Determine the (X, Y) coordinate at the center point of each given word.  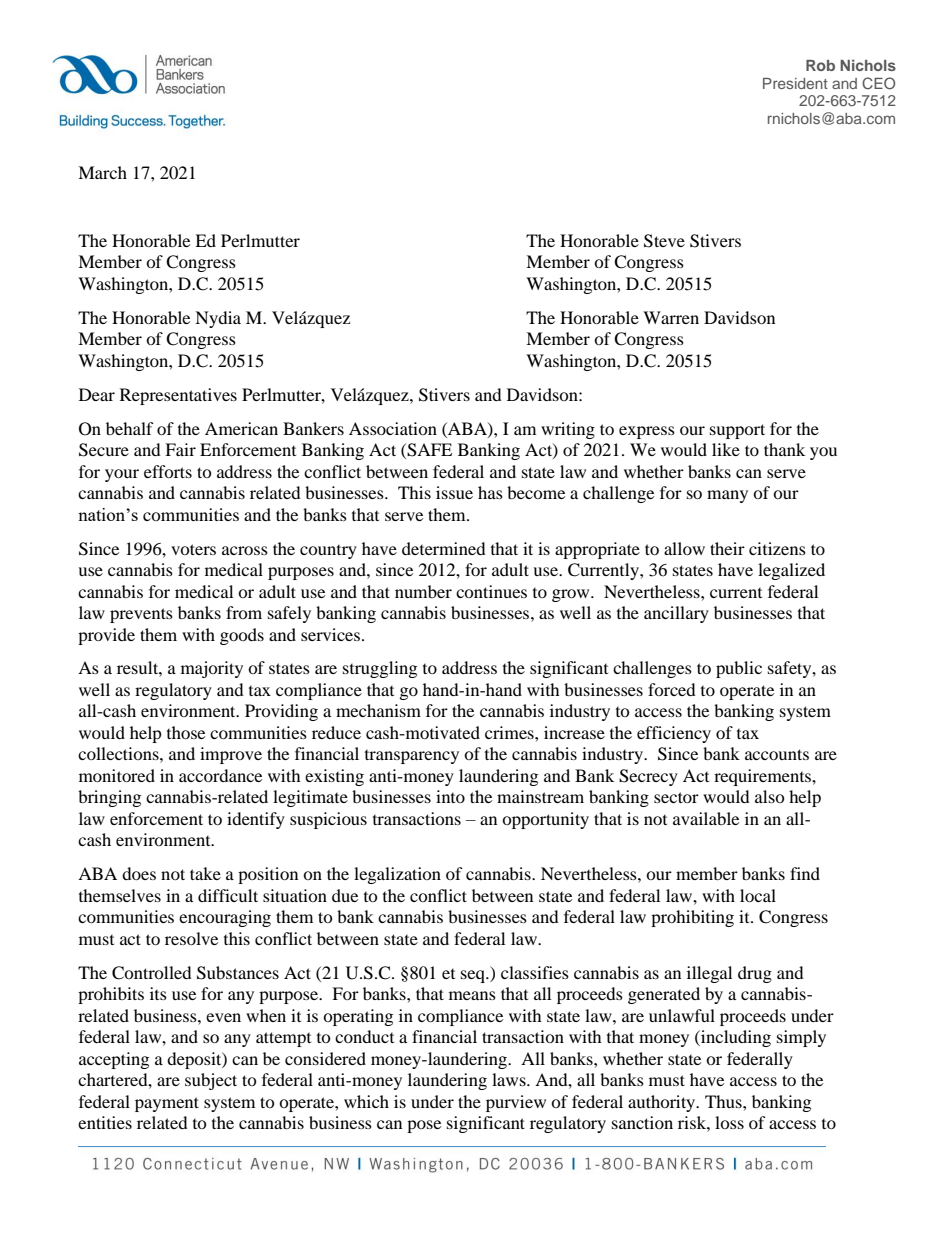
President (795, 83)
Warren (671, 317)
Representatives (178, 396)
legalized (791, 571)
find (805, 873)
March (102, 172)
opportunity (545, 820)
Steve (664, 241)
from (244, 612)
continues (491, 591)
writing (568, 430)
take (205, 873)
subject (211, 1081)
